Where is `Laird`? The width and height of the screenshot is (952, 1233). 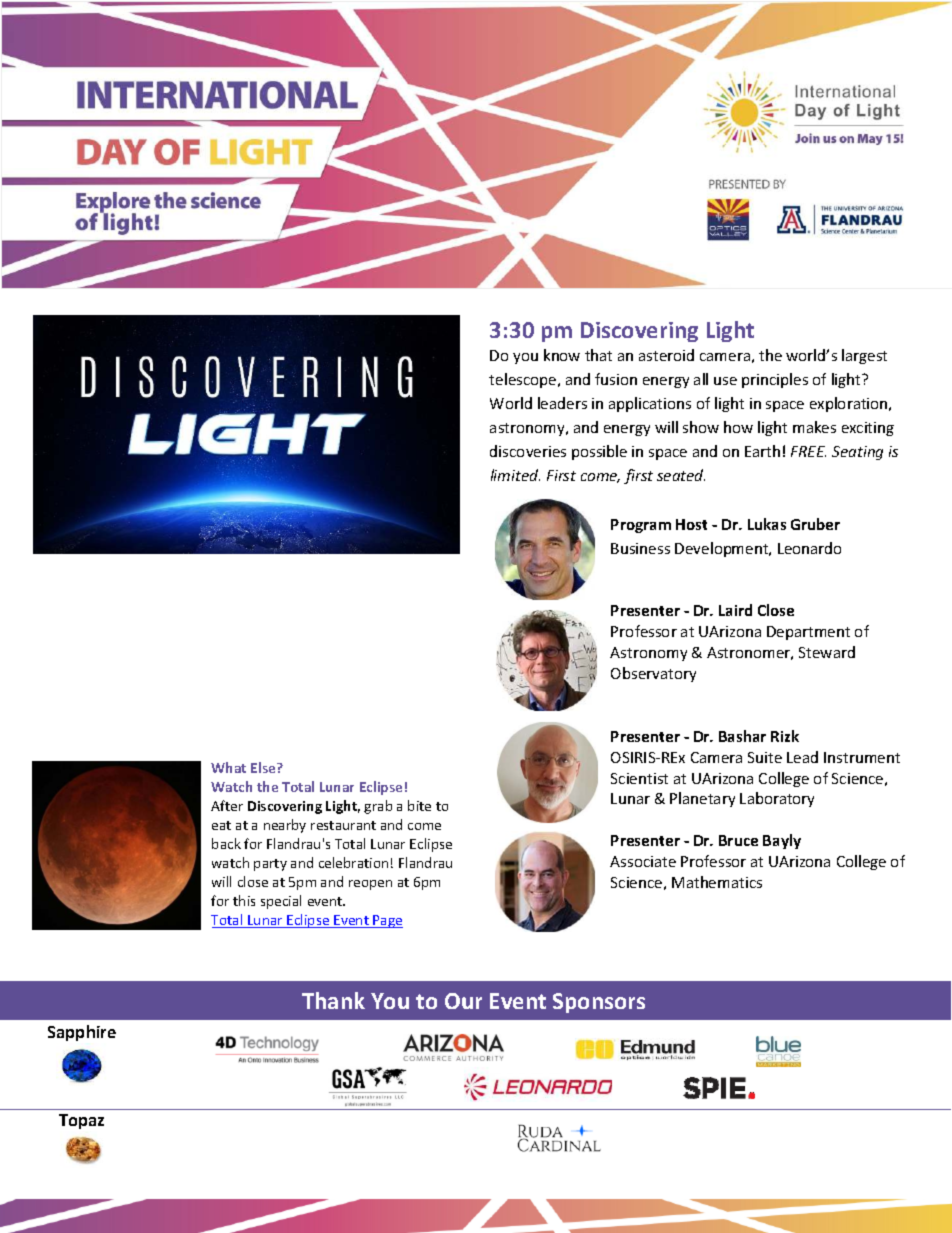 Laird is located at coordinates (735, 610).
